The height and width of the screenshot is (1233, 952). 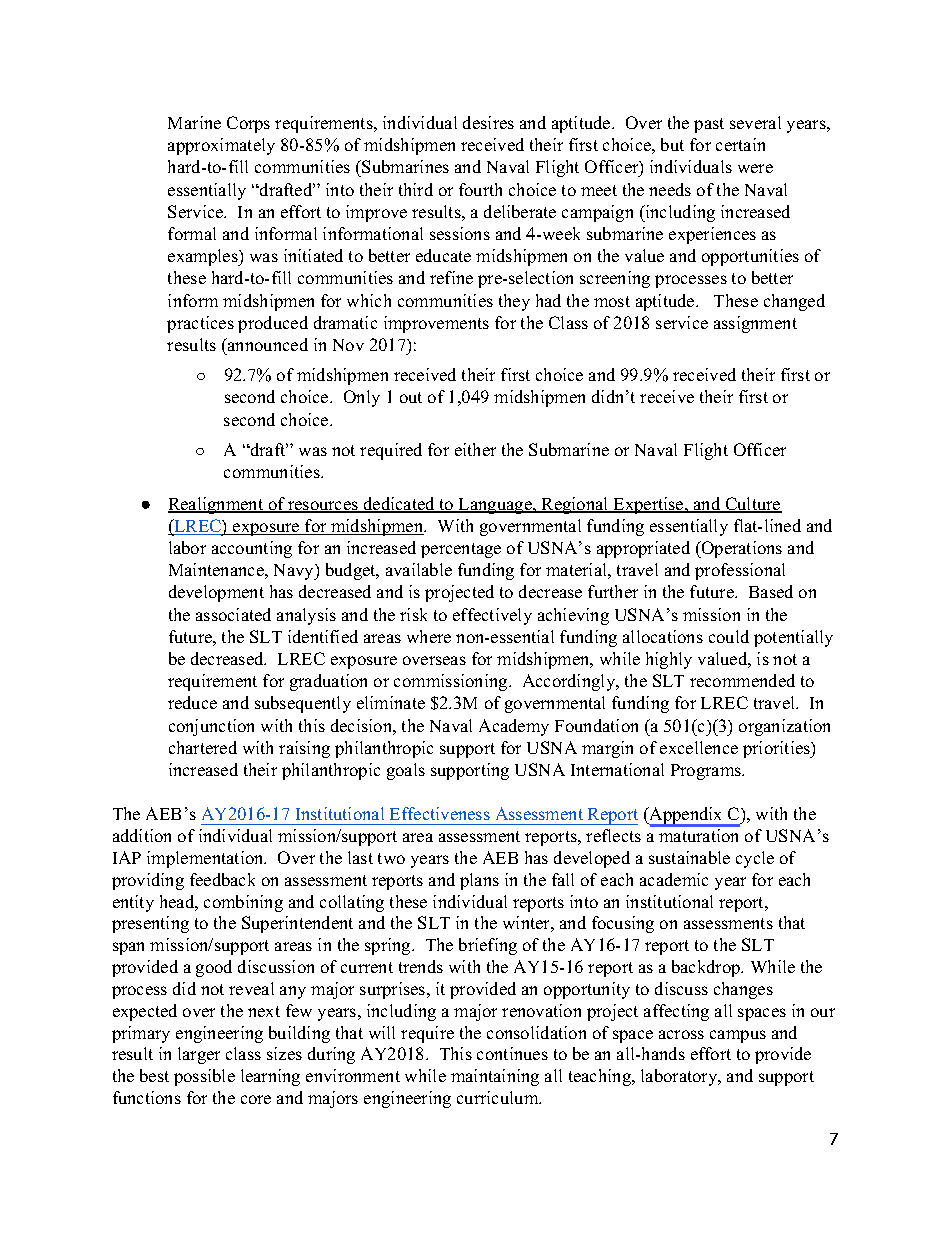 I want to click on possible, so click(x=204, y=1077).
